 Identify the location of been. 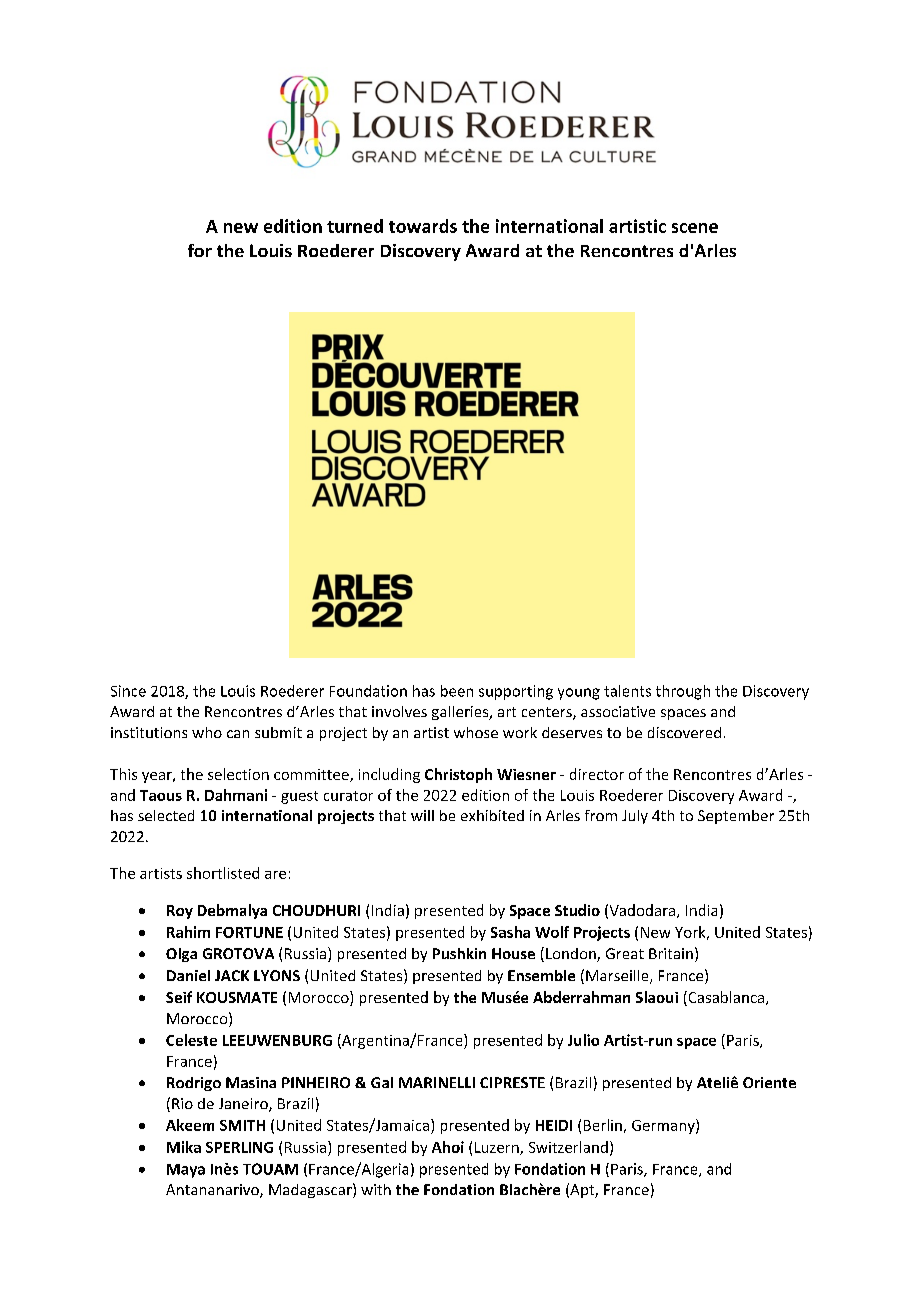
(457, 691).
